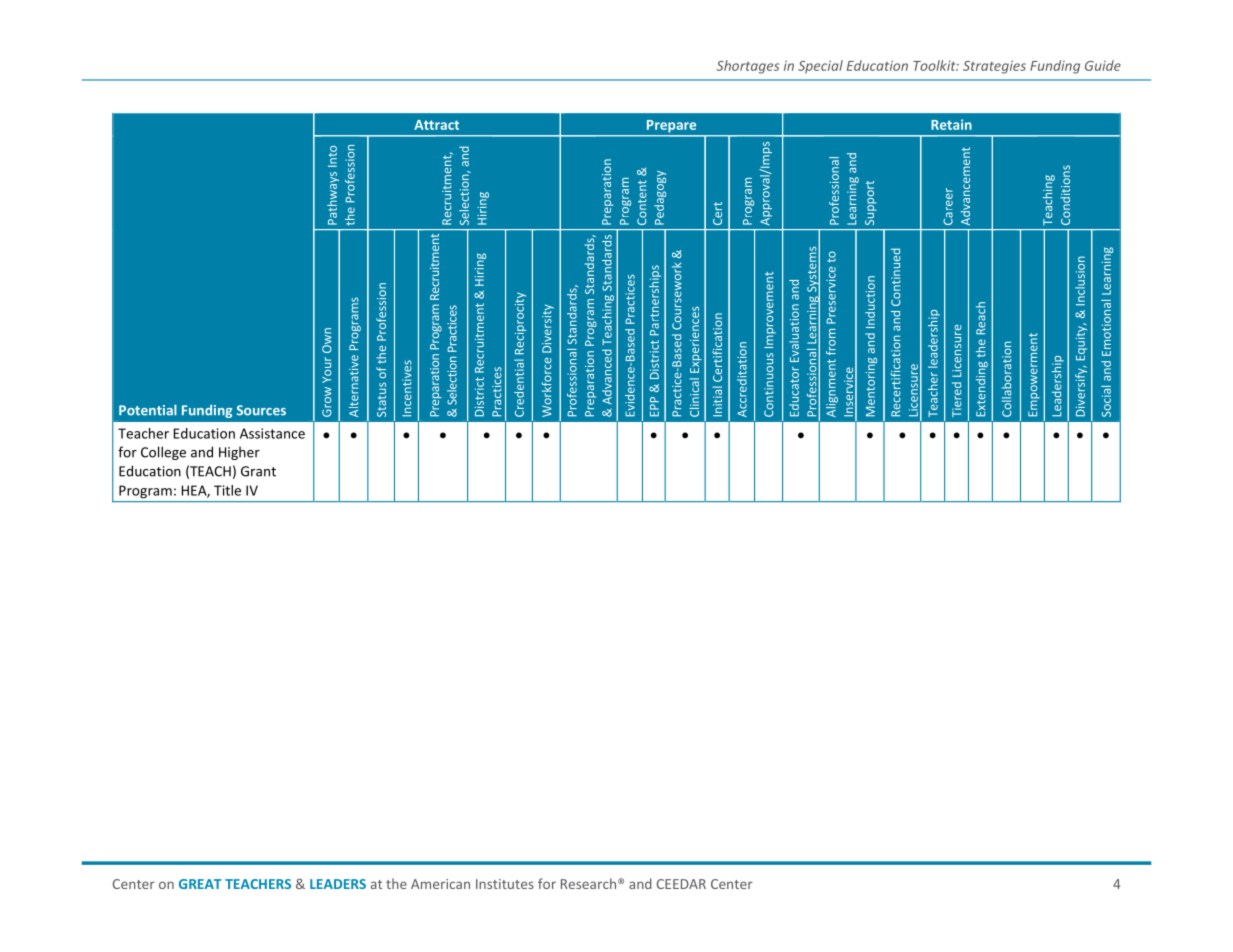 Image resolution: width=1233 pixels, height=952 pixels. I want to click on Title, so click(227, 490).
